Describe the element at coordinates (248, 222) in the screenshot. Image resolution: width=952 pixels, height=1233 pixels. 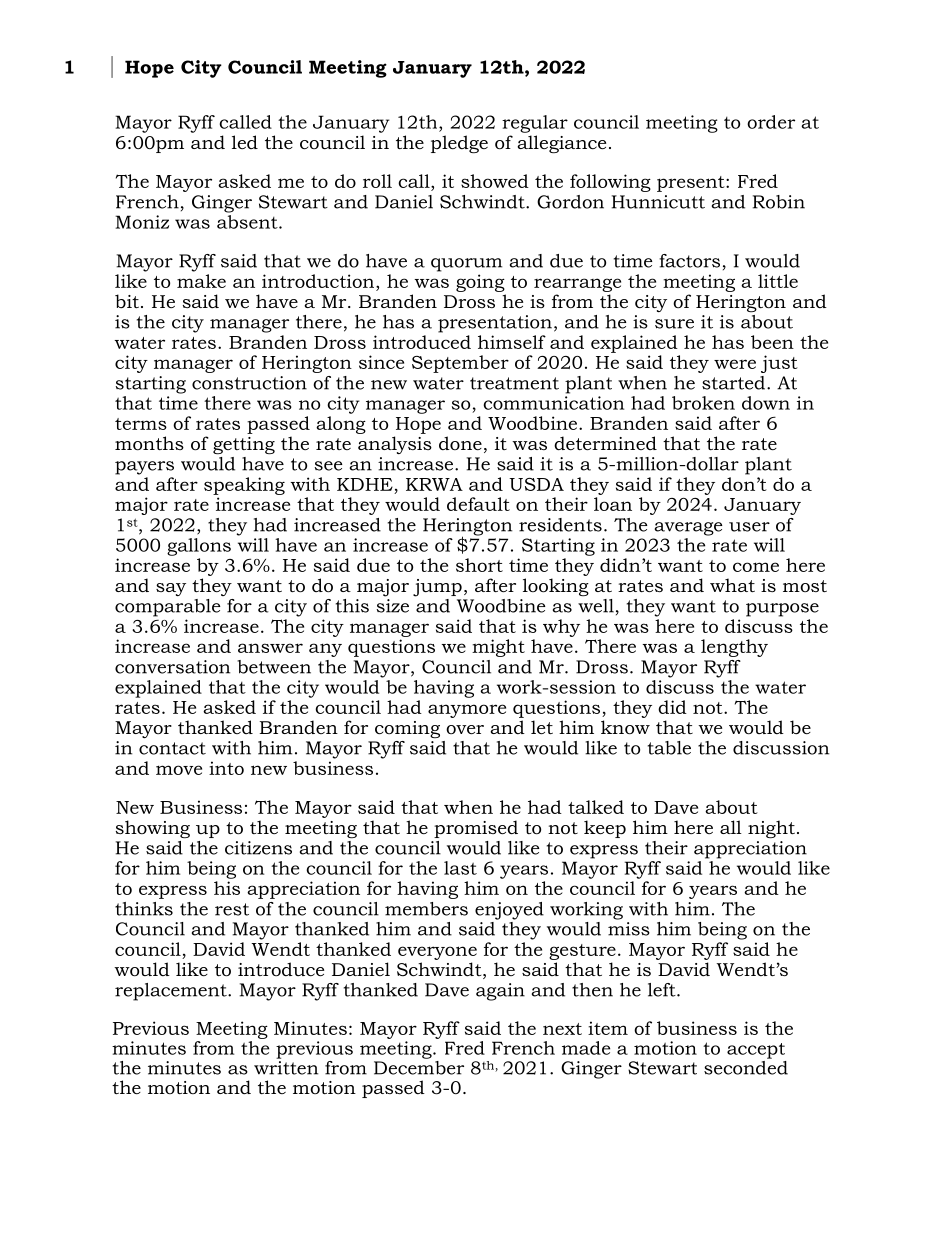
I see `absent` at that location.
